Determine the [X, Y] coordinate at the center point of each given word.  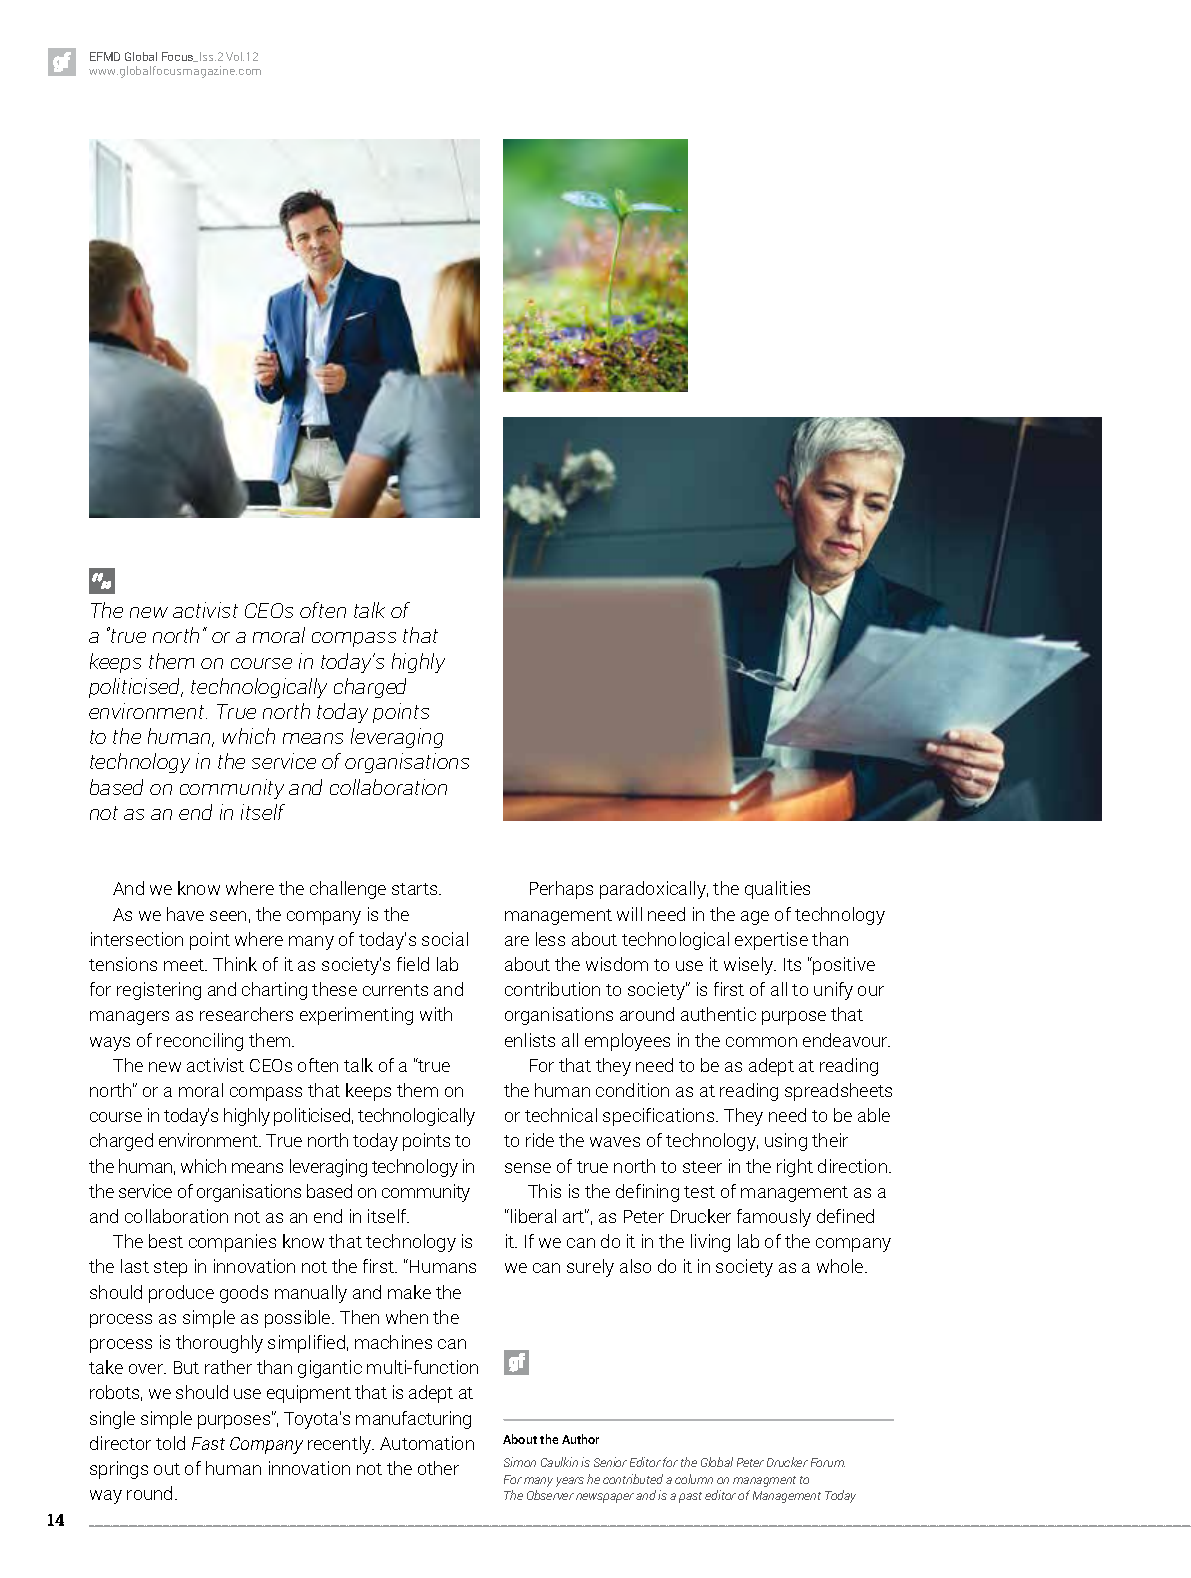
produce [181, 1294]
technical [561, 1115]
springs [119, 1470]
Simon [520, 1462]
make [409, 1292]
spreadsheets [838, 1092]
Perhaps [561, 890]
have [185, 914]
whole [841, 1266]
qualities [777, 890]
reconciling [200, 1042]
